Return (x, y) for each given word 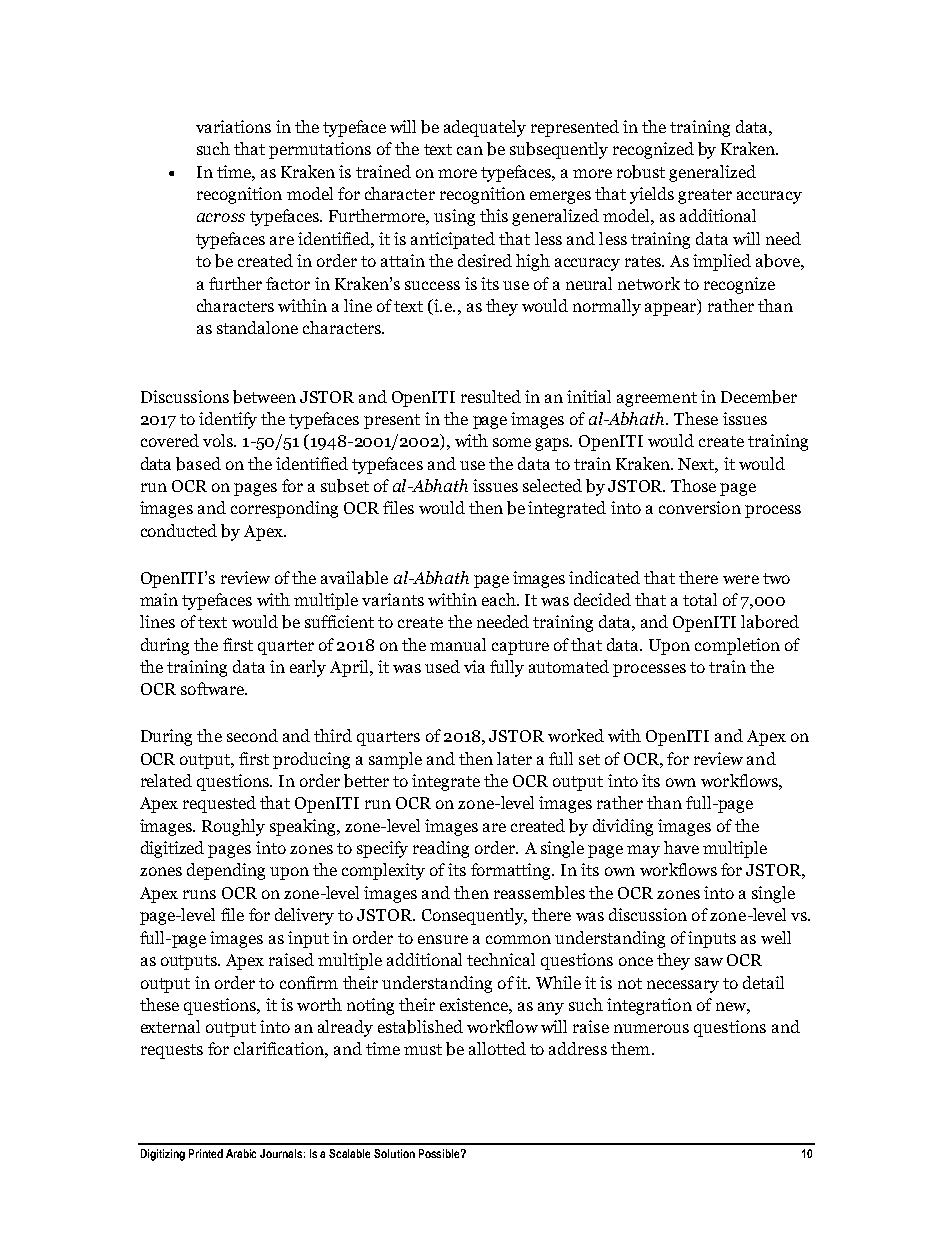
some (512, 442)
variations (233, 126)
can (470, 150)
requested (219, 804)
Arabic (241, 1153)
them (632, 1048)
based (198, 464)
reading (441, 849)
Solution (394, 1153)
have (681, 847)
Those (693, 485)
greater (705, 196)
